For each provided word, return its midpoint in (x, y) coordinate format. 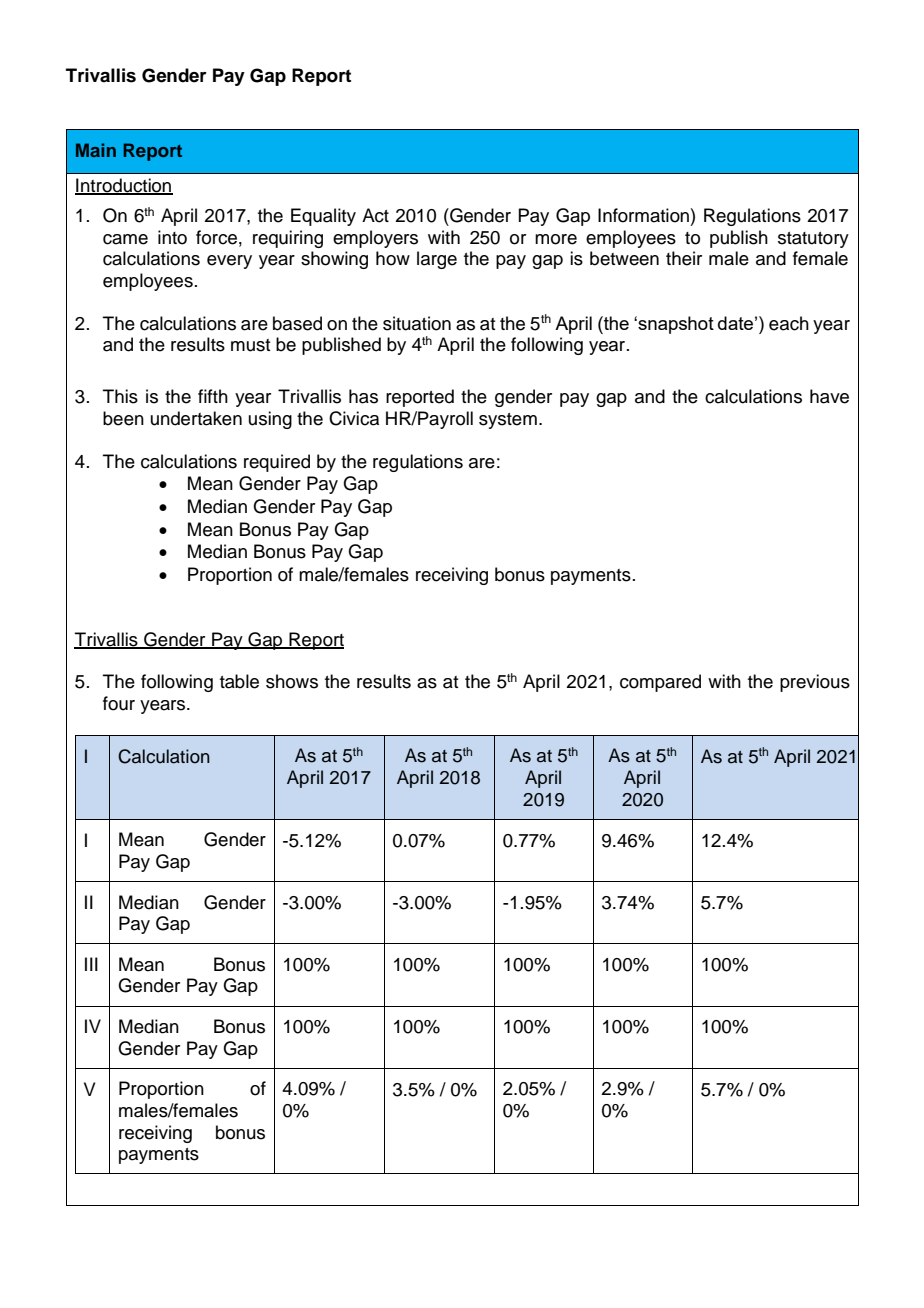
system (508, 421)
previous (815, 683)
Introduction (124, 186)
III (91, 964)
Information (643, 215)
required (277, 463)
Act (375, 215)
